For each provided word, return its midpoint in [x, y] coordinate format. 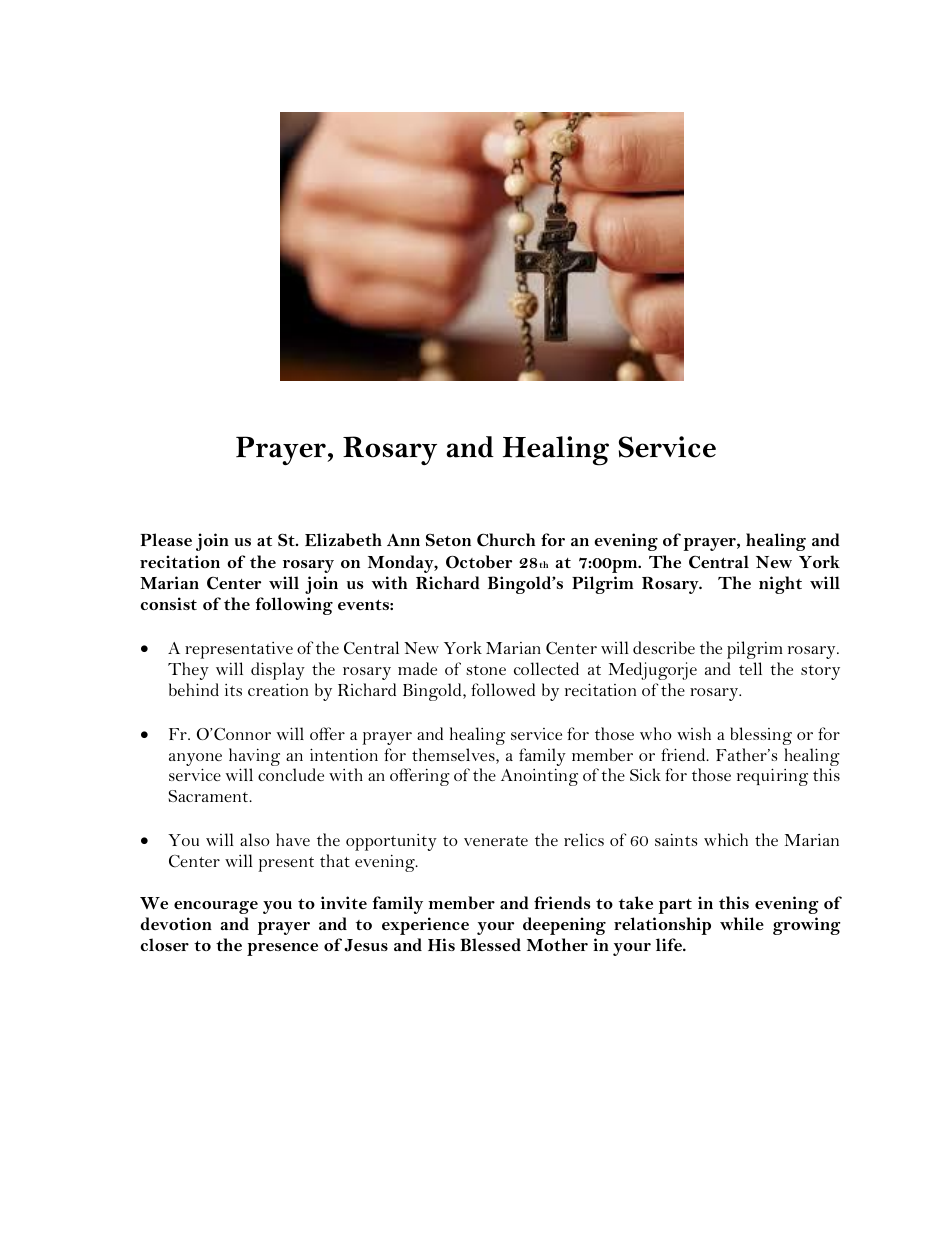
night [780, 585]
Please [166, 539]
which [726, 839]
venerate [496, 841]
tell [750, 668]
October [479, 562]
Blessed [490, 944]
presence [282, 949]
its [233, 690]
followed [503, 689]
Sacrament [209, 796]
